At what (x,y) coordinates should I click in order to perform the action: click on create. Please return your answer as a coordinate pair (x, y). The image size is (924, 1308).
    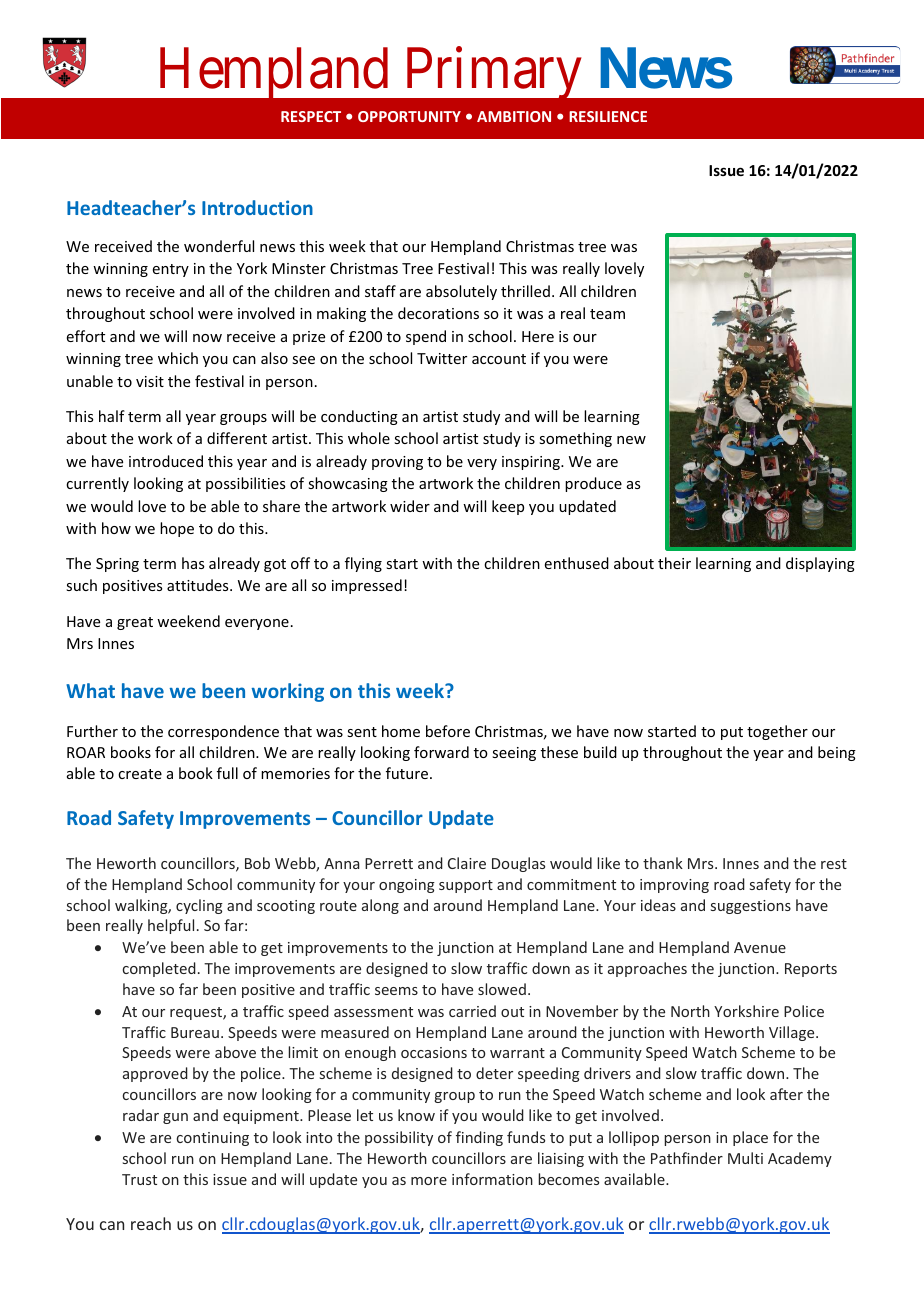
    Looking at the image, I should click on (140, 774).
